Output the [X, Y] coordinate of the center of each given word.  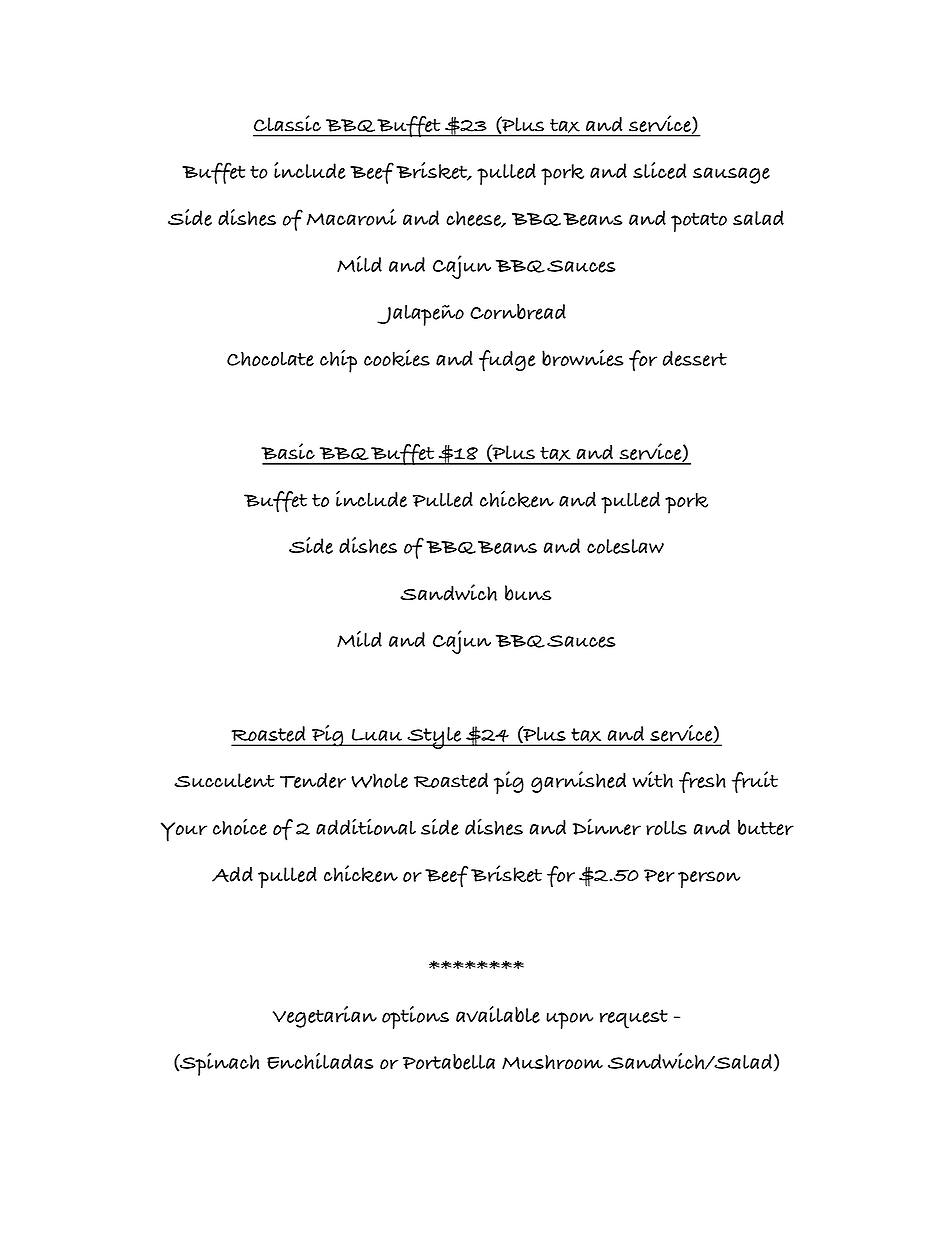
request [634, 1019]
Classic [287, 123]
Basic [288, 451]
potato [699, 222]
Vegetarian [325, 1017]
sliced [659, 170]
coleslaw [625, 546]
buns [528, 593]
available [498, 1014]
